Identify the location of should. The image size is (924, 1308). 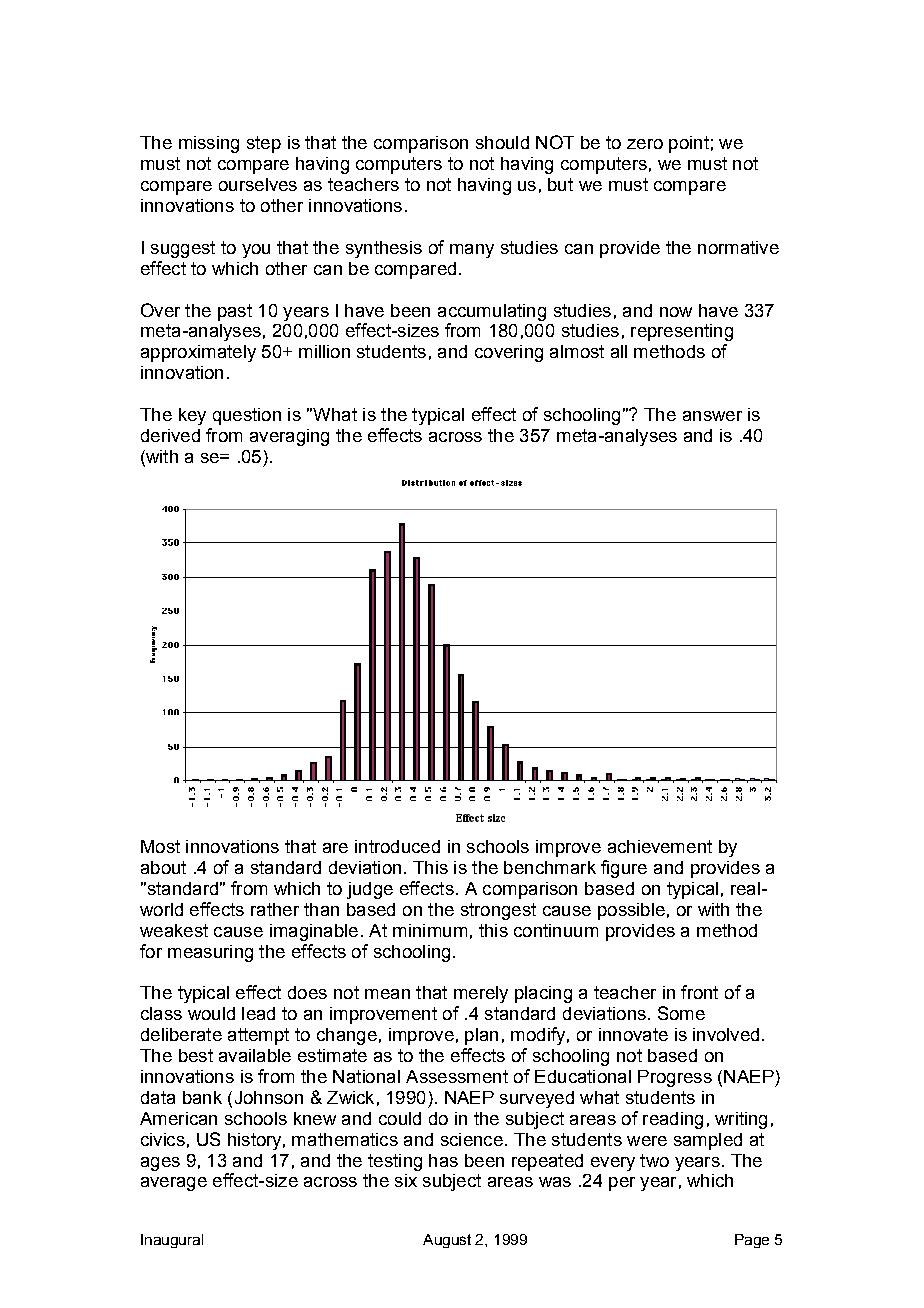
(502, 142).
